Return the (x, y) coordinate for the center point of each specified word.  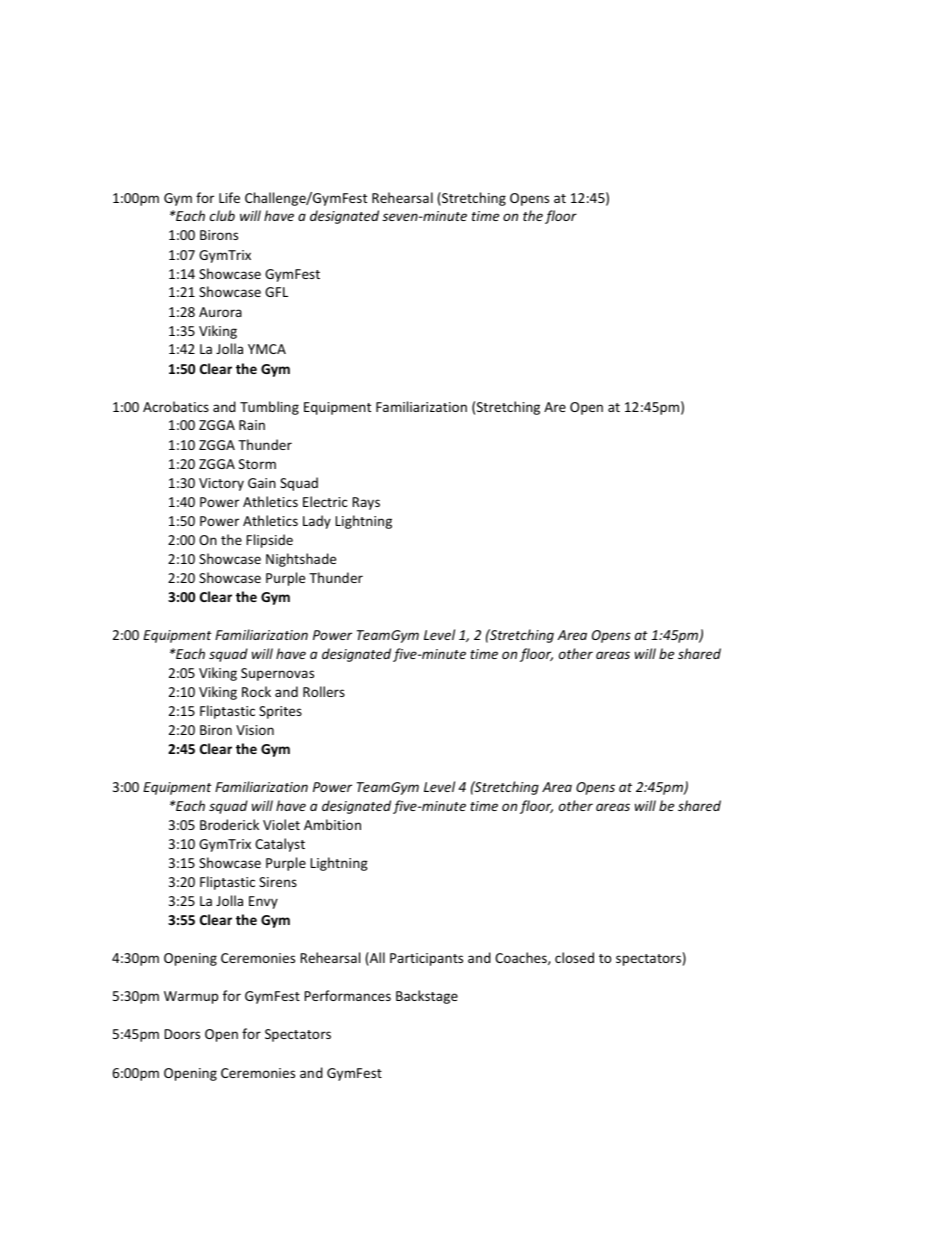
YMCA (267, 349)
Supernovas (277, 674)
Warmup (191, 997)
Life (229, 197)
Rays (366, 503)
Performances (348, 995)
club (222, 215)
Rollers (324, 691)
